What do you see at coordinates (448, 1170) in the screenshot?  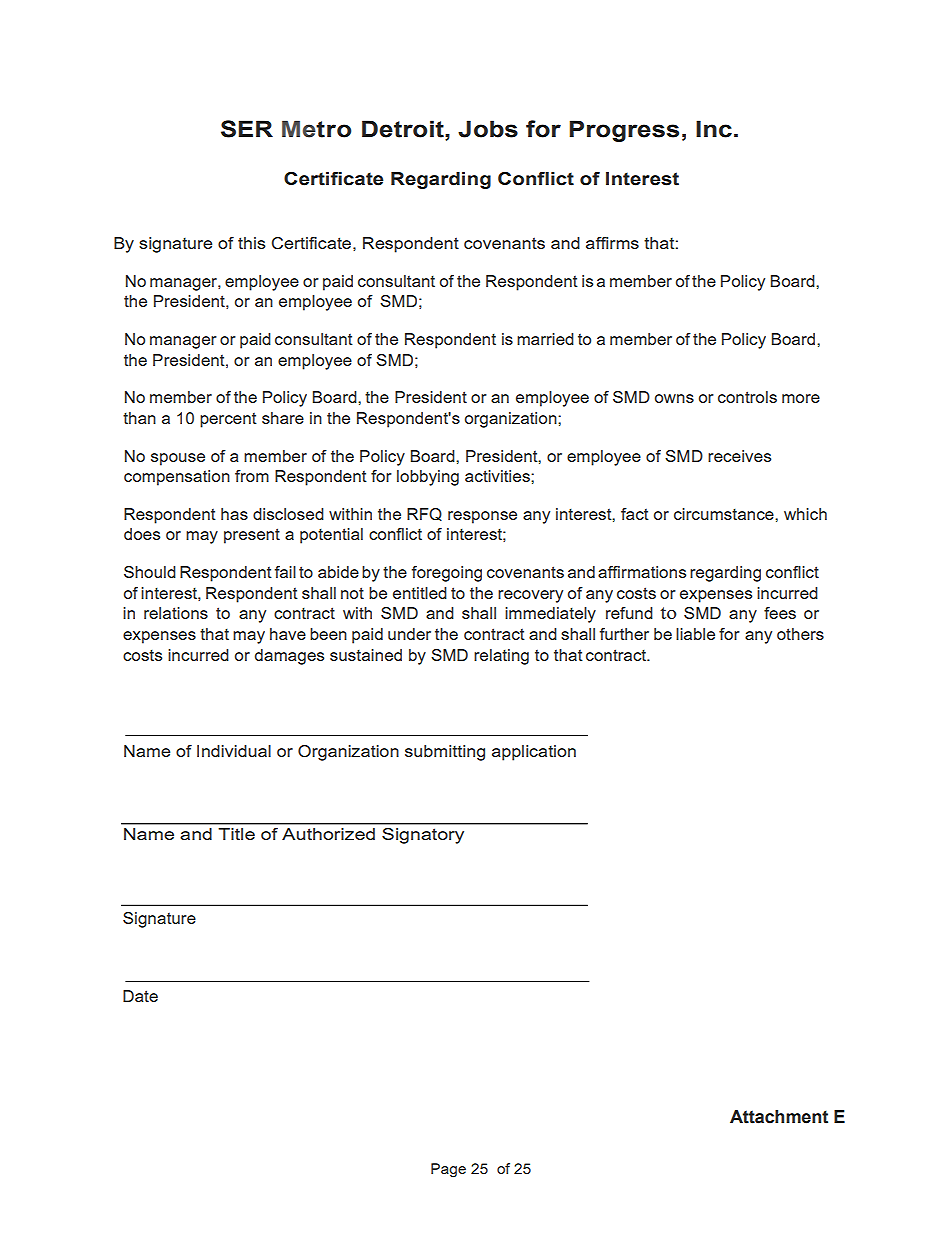 I see `Page` at bounding box center [448, 1170].
